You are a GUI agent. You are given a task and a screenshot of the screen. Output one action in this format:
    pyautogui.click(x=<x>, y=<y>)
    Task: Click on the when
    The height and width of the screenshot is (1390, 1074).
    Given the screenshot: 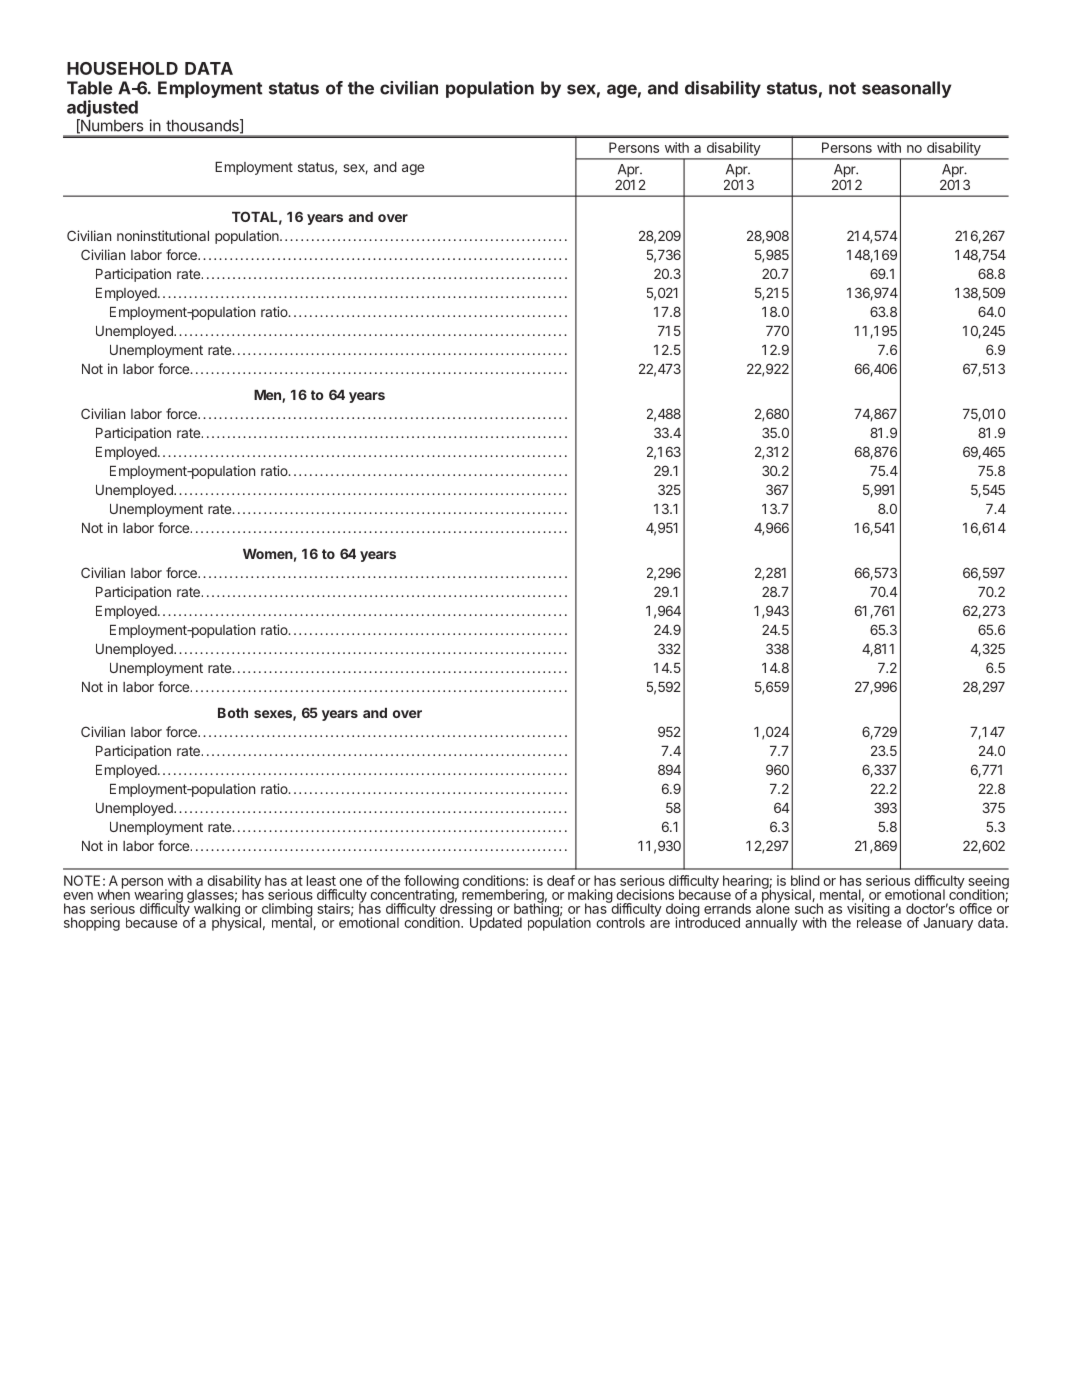 What is the action you would take?
    pyautogui.click(x=113, y=893)
